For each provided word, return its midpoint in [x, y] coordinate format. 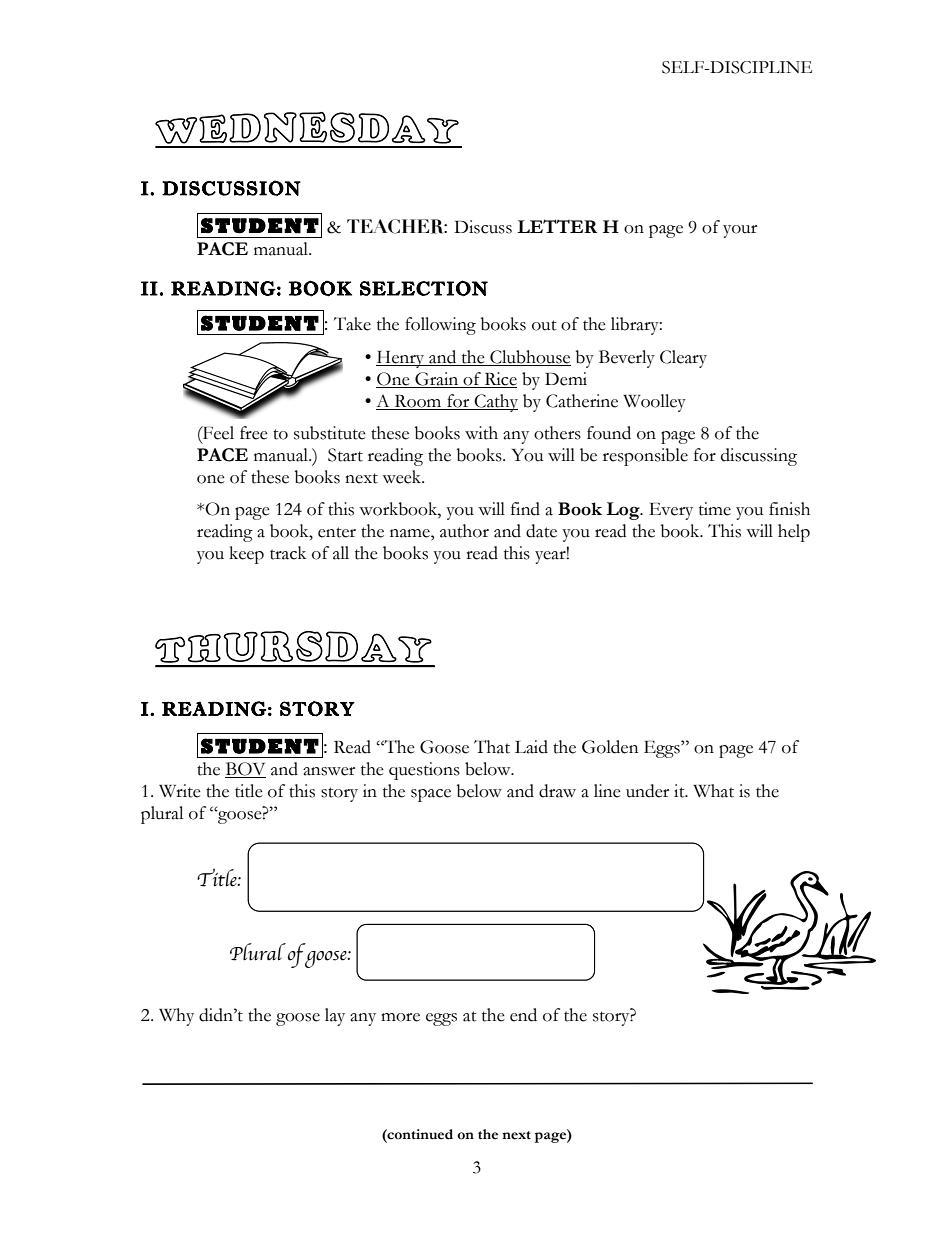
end [523, 1015]
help [794, 533]
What [713, 791]
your [740, 231]
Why [176, 1017]
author [464, 531]
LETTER [557, 226]
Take [352, 324]
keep [246, 555]
